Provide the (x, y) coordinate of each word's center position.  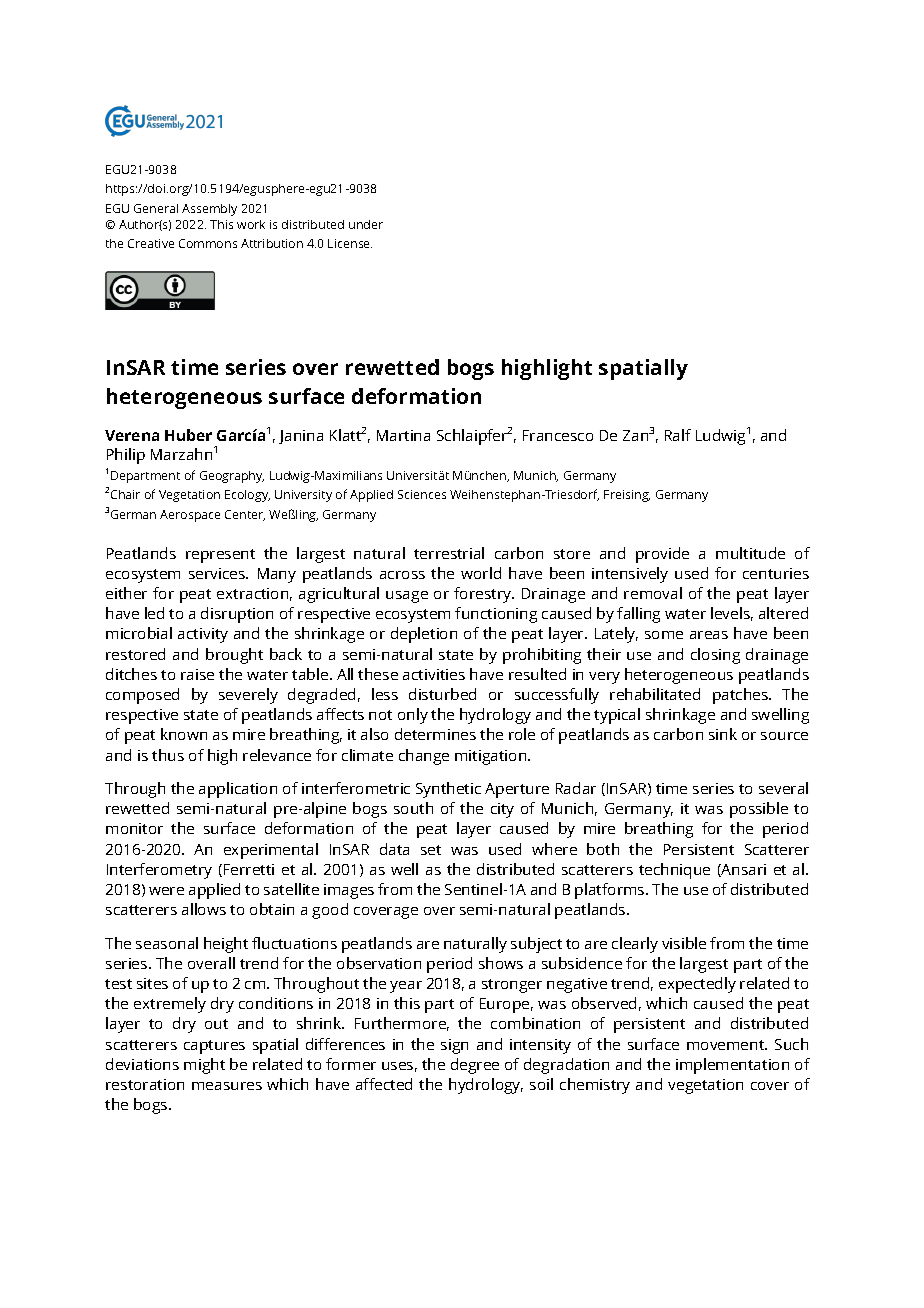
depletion (424, 635)
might (204, 1066)
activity (203, 635)
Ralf (678, 435)
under (366, 224)
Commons (208, 243)
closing (715, 656)
